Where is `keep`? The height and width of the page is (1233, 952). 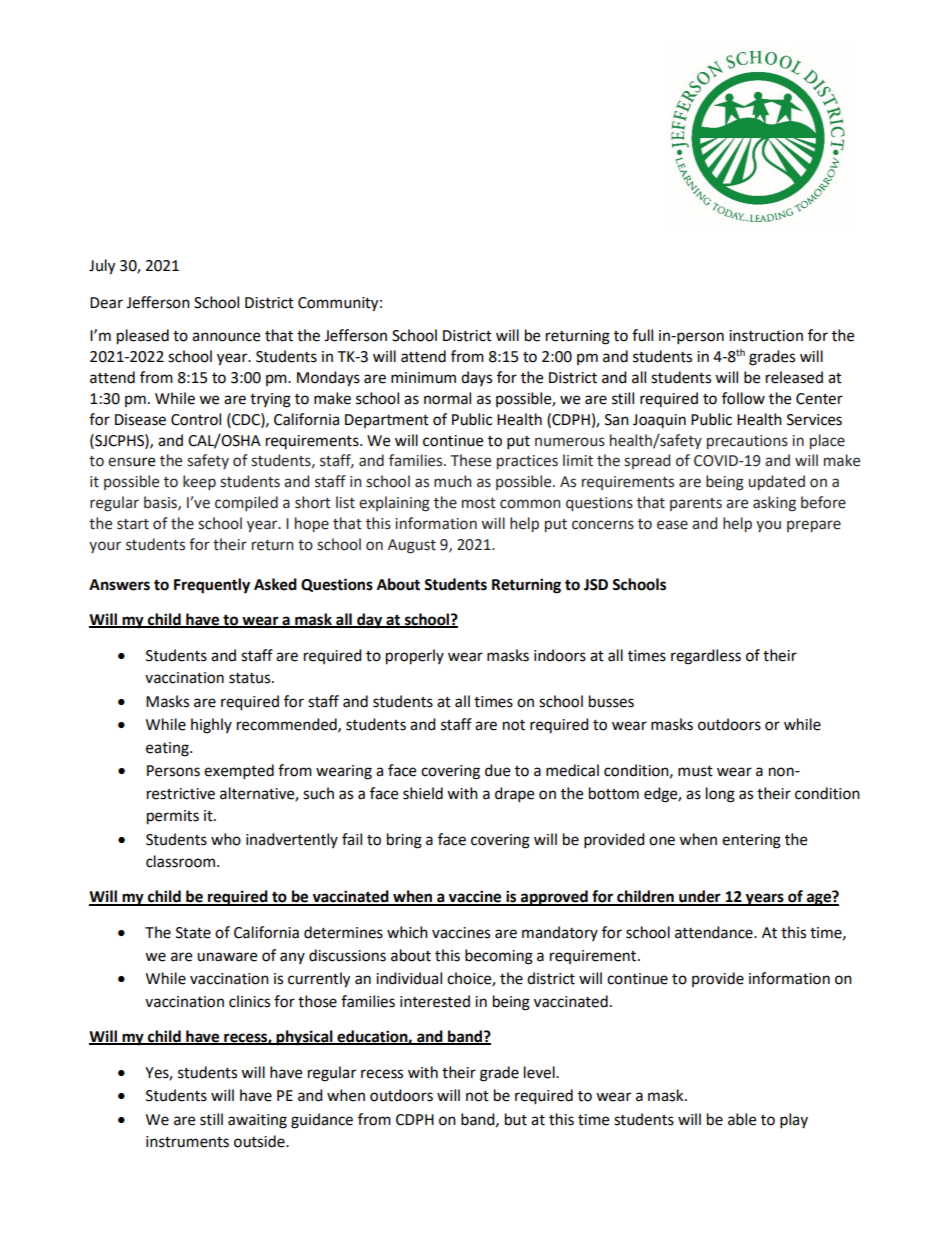 keep is located at coordinates (199, 482).
